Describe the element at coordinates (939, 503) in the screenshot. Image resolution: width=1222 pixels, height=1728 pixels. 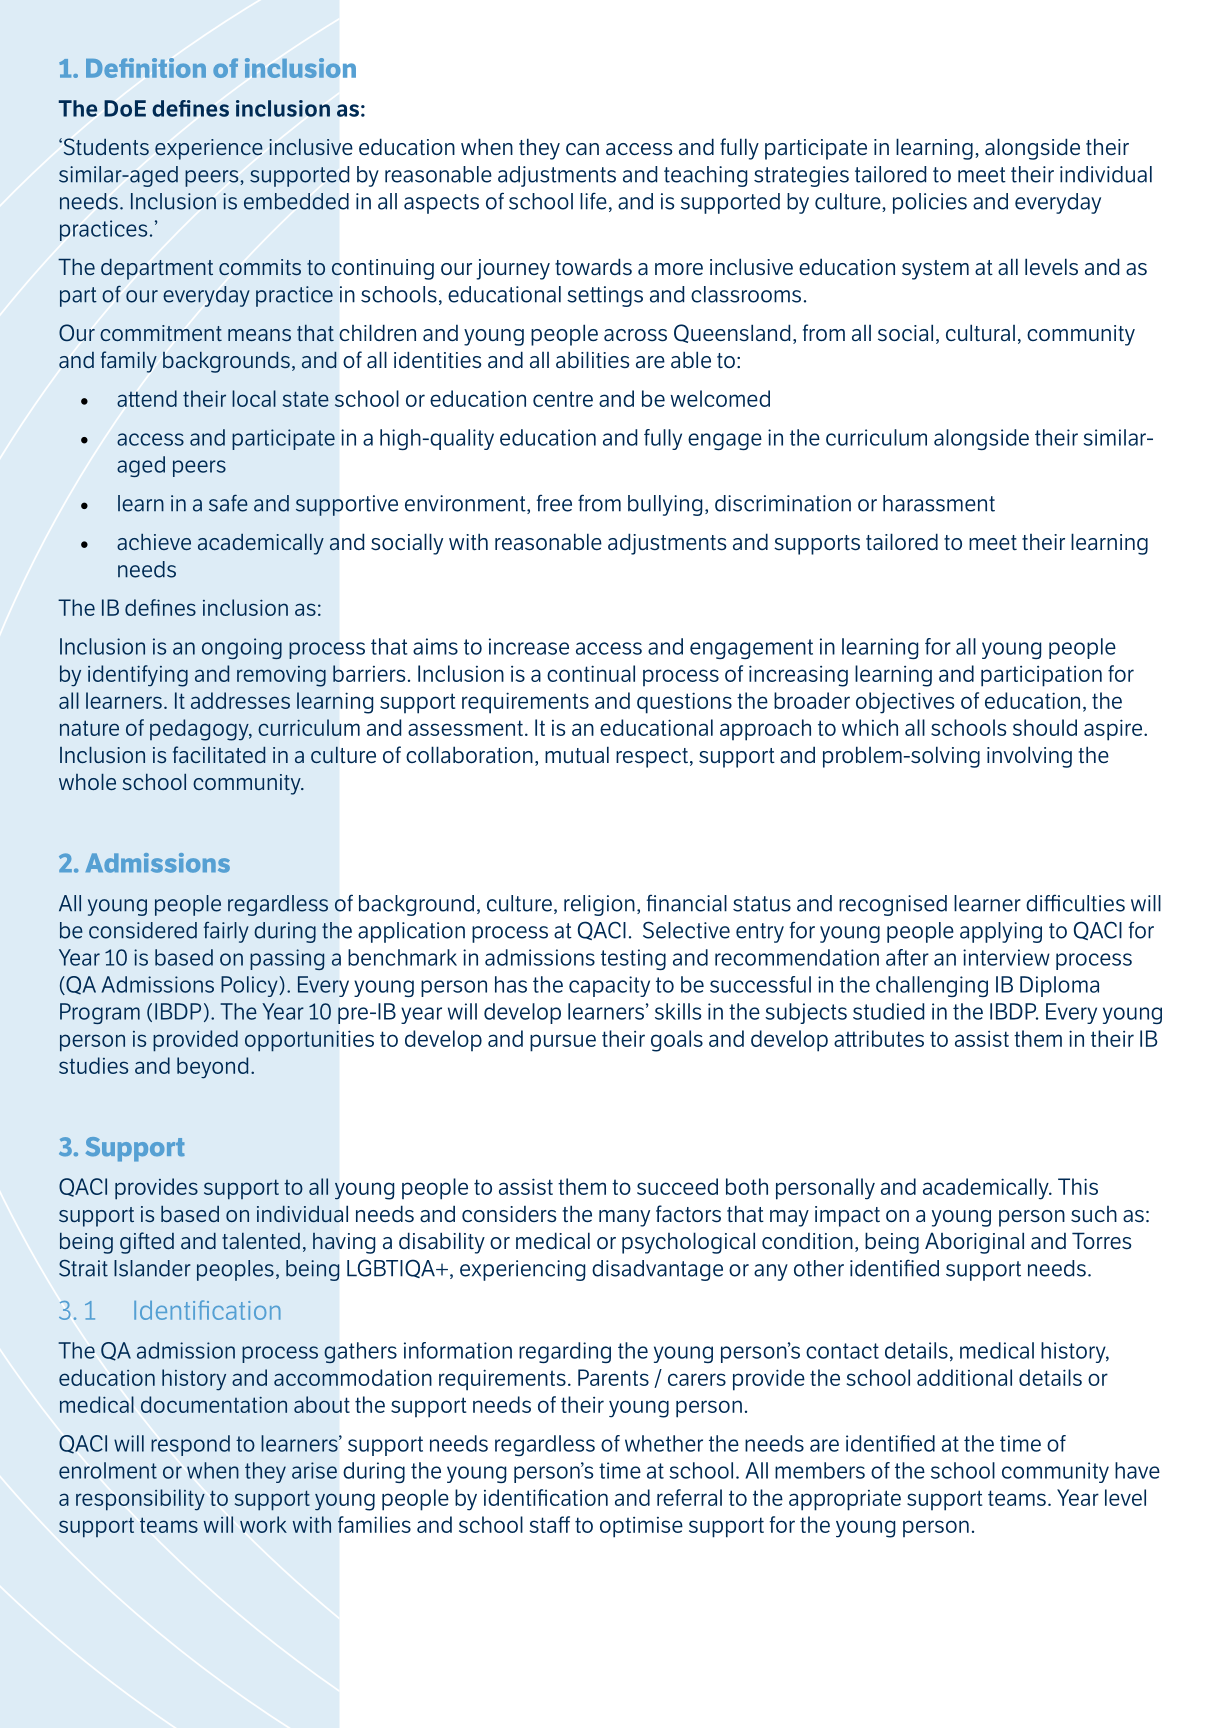
I see `harassment` at that location.
